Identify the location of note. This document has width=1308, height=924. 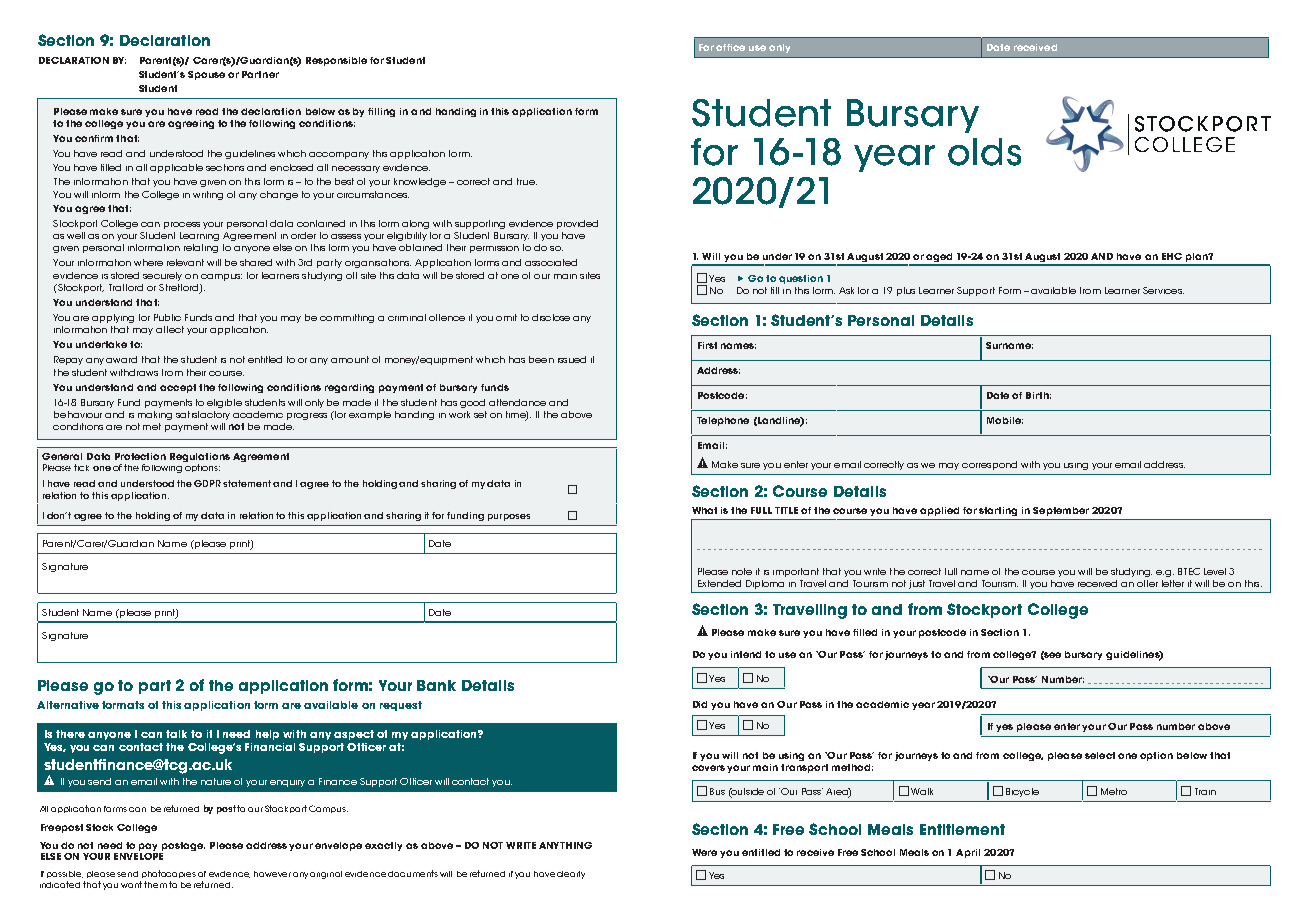
(742, 571).
